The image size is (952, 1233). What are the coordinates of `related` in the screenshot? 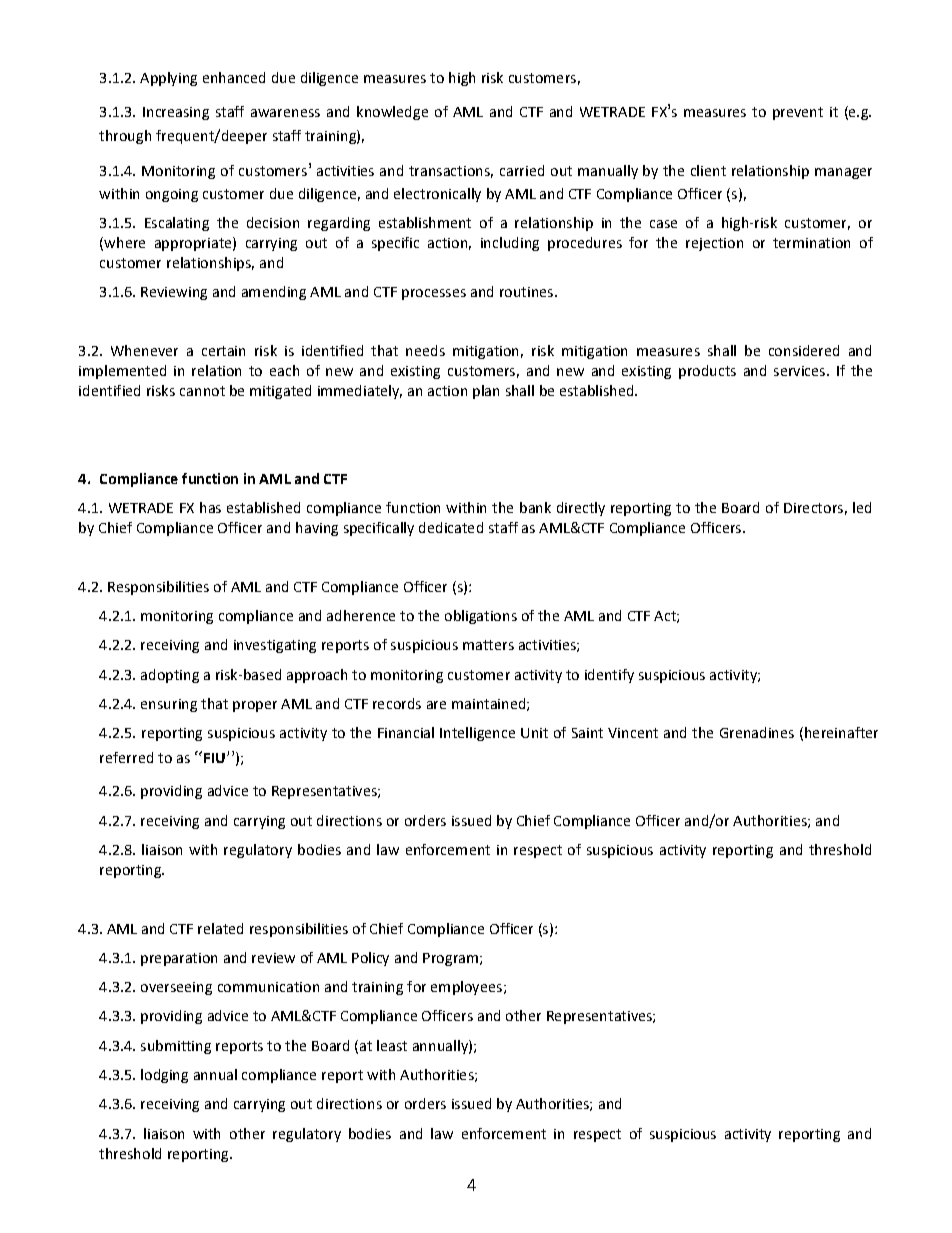 It's located at (220, 928).
